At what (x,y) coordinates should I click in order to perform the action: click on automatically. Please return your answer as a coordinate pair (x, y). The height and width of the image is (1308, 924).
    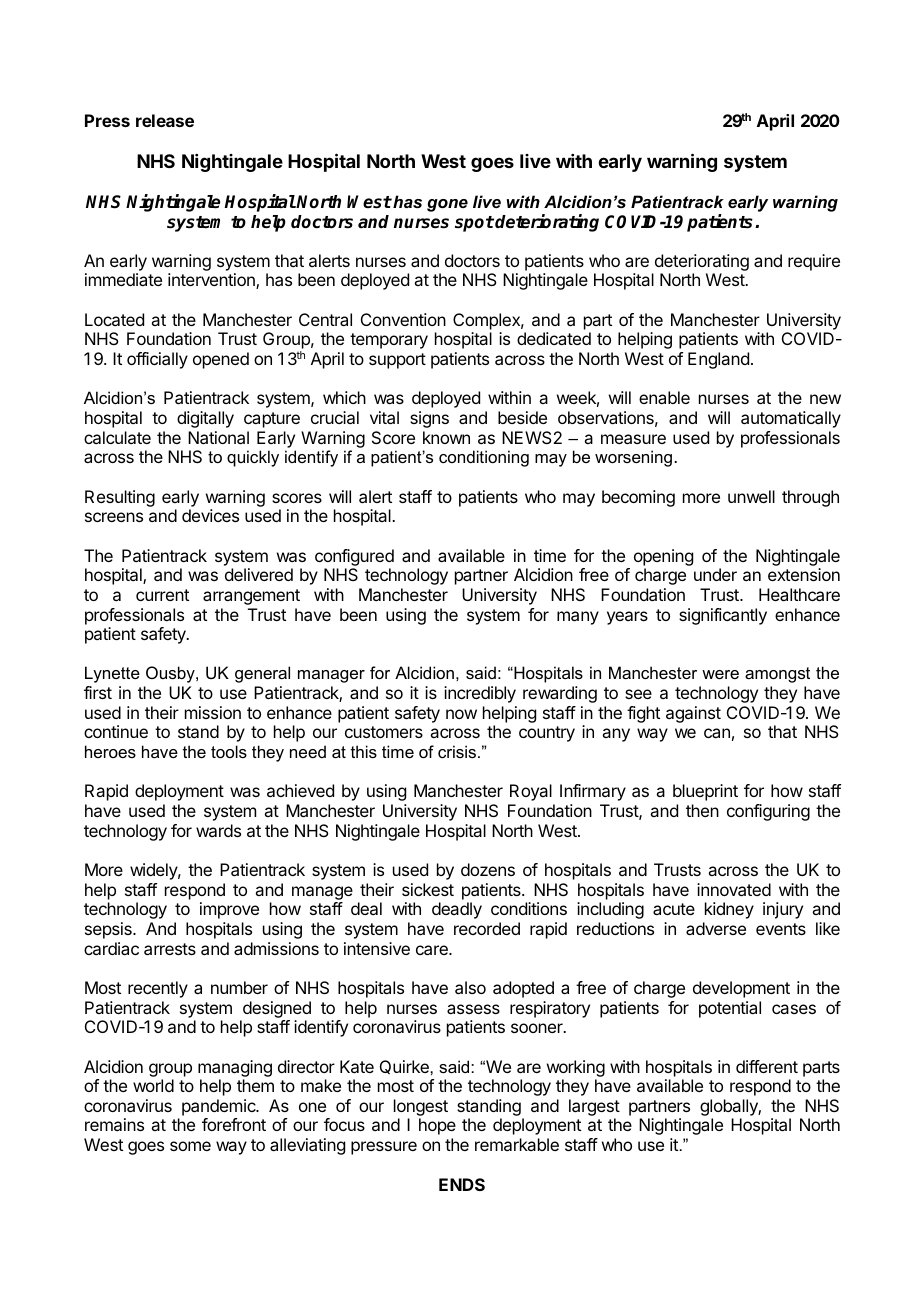
    Looking at the image, I should click on (791, 419).
